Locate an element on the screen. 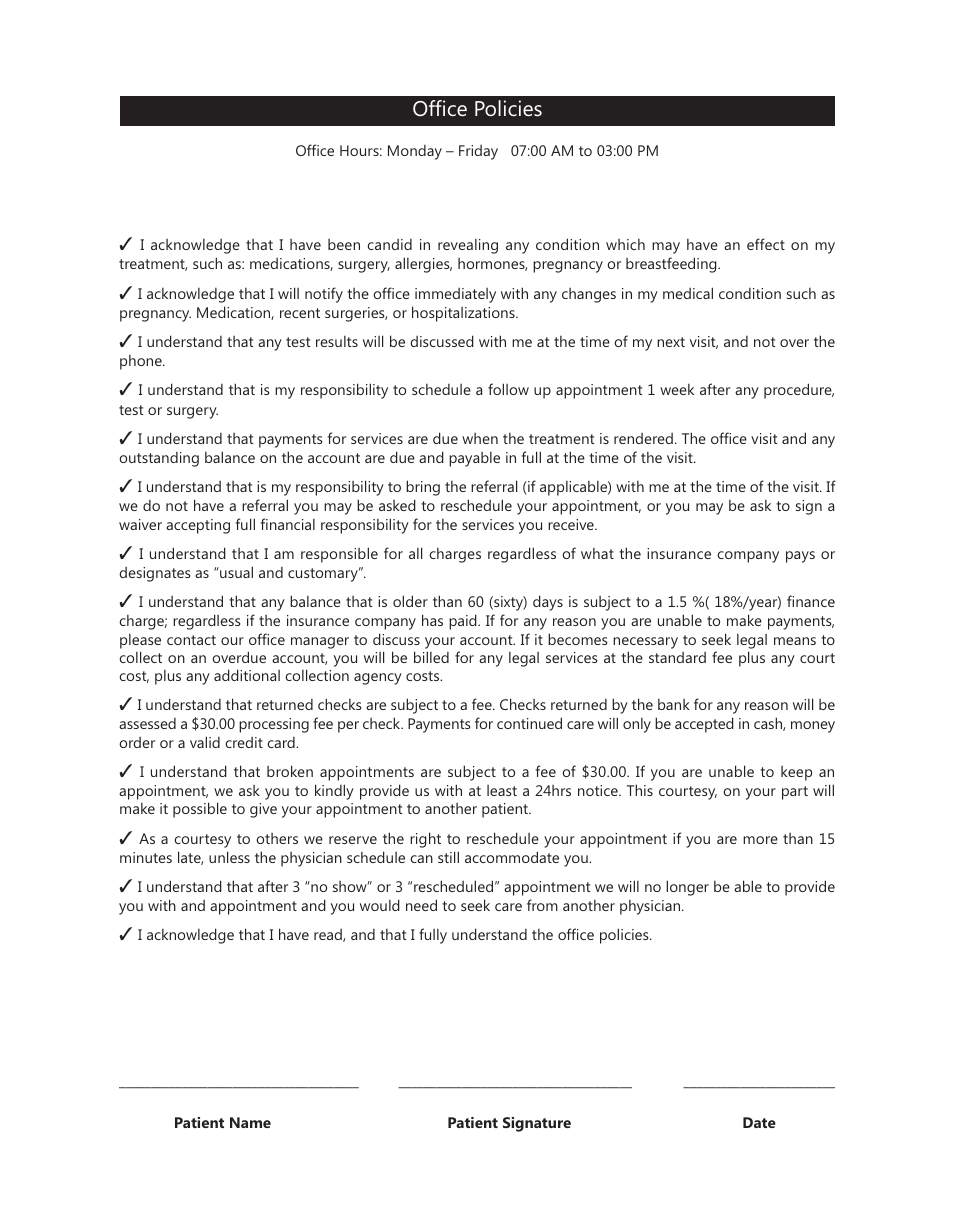 This screenshot has width=958, height=1232. longer is located at coordinates (687, 888).
